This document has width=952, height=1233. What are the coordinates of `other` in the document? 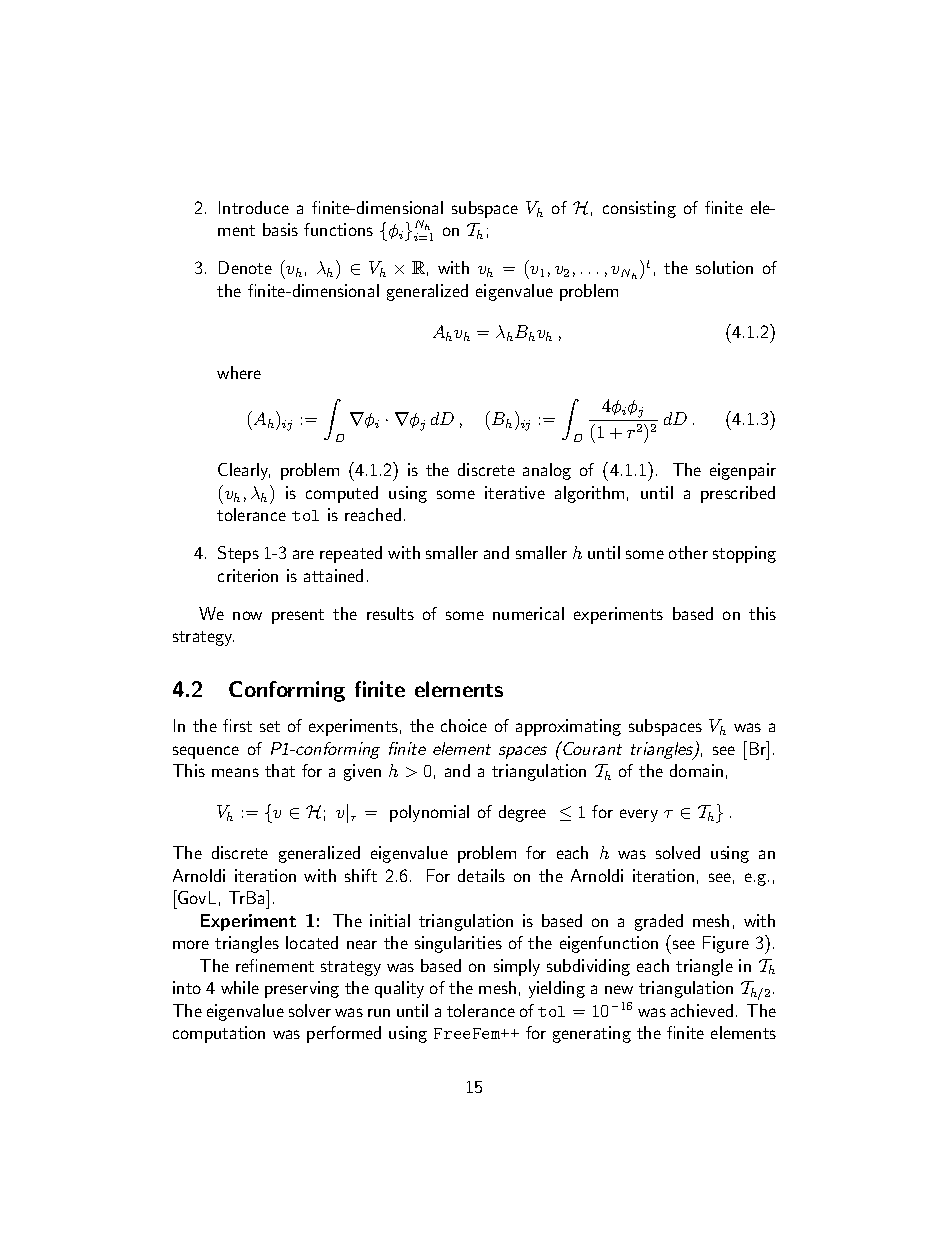 It's located at (688, 552).
